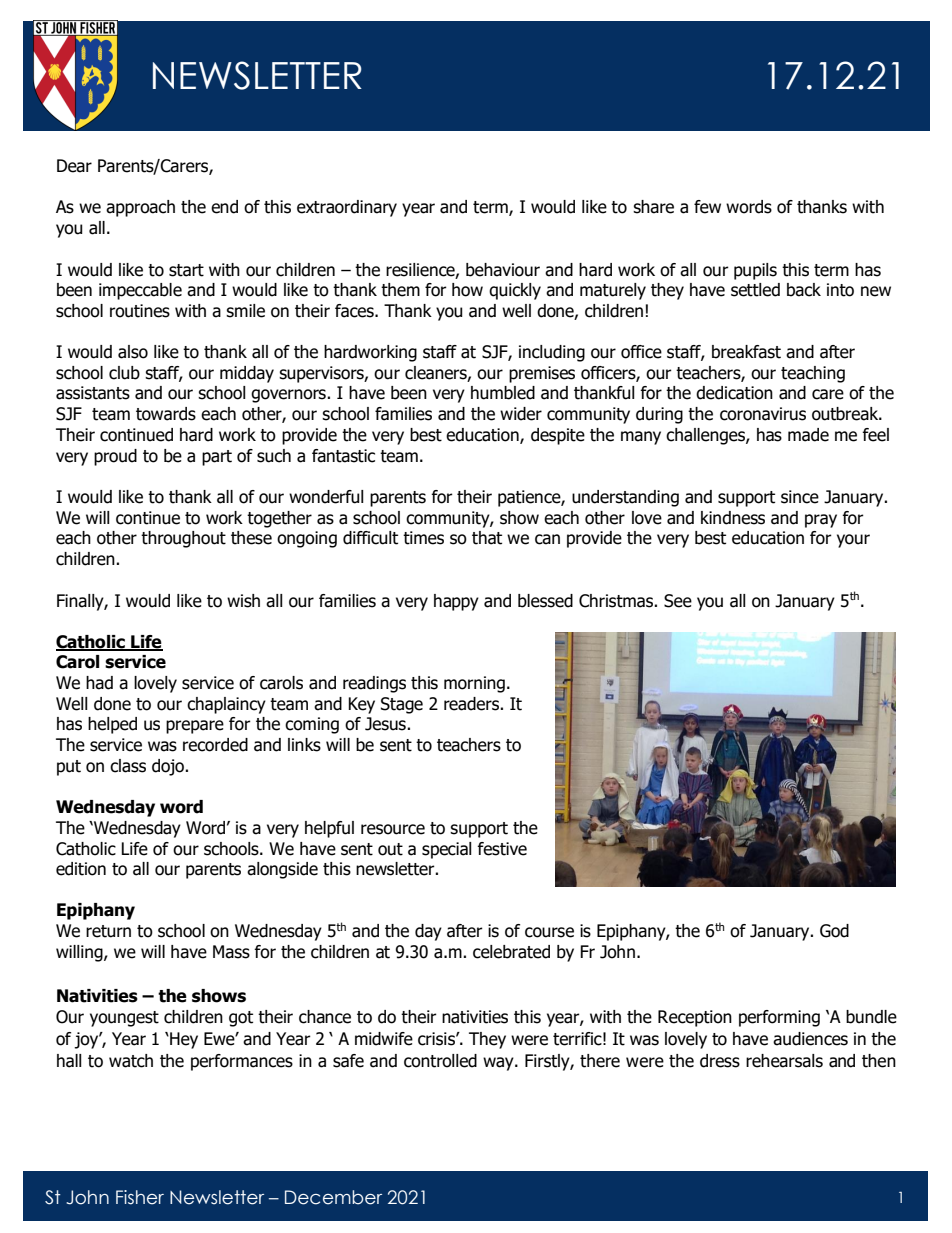 This screenshot has width=952, height=1233. Describe the element at coordinates (503, 270) in the screenshot. I see `behaviour` at that location.
